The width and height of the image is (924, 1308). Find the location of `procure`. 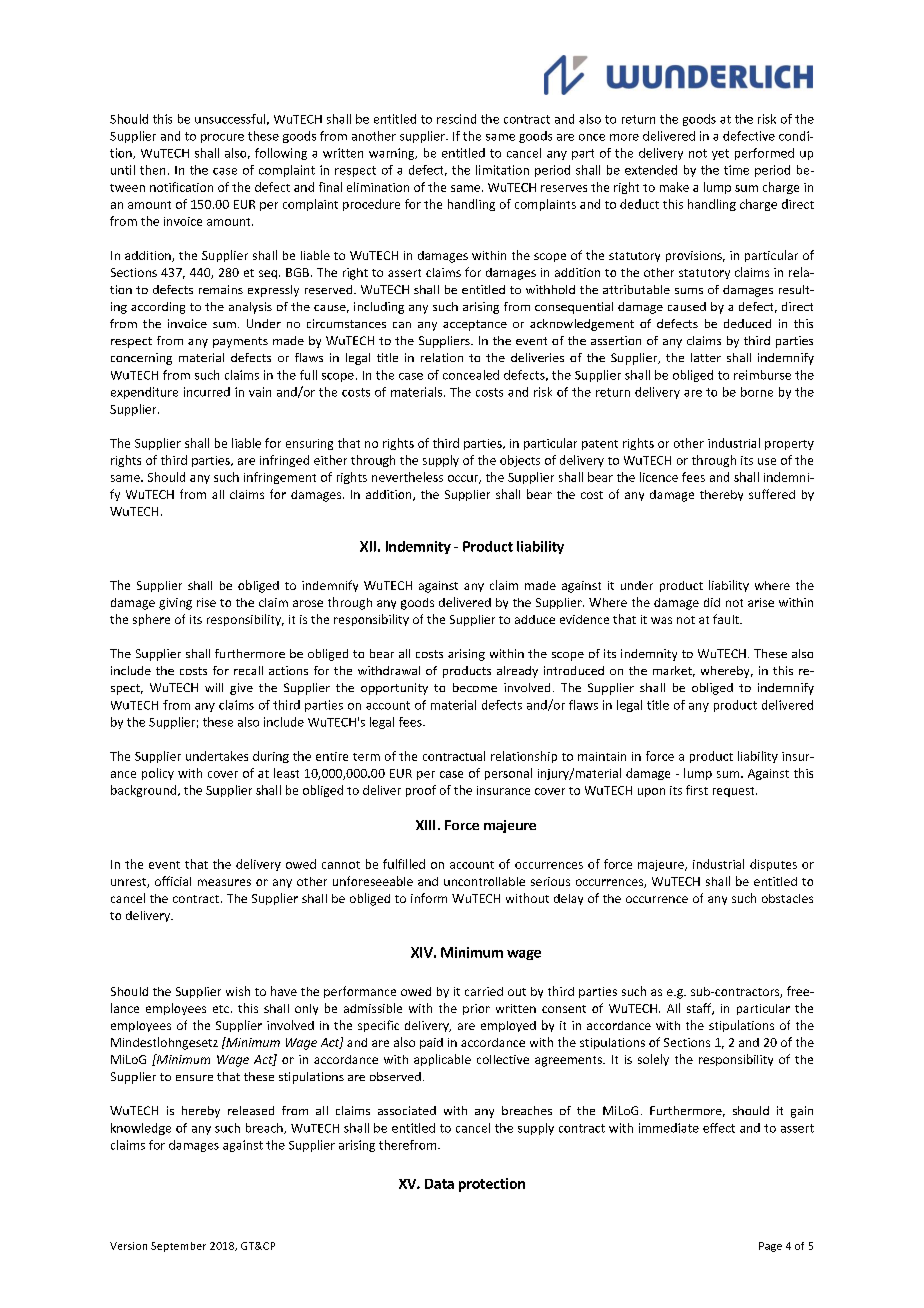

procure is located at coordinates (222, 138).
